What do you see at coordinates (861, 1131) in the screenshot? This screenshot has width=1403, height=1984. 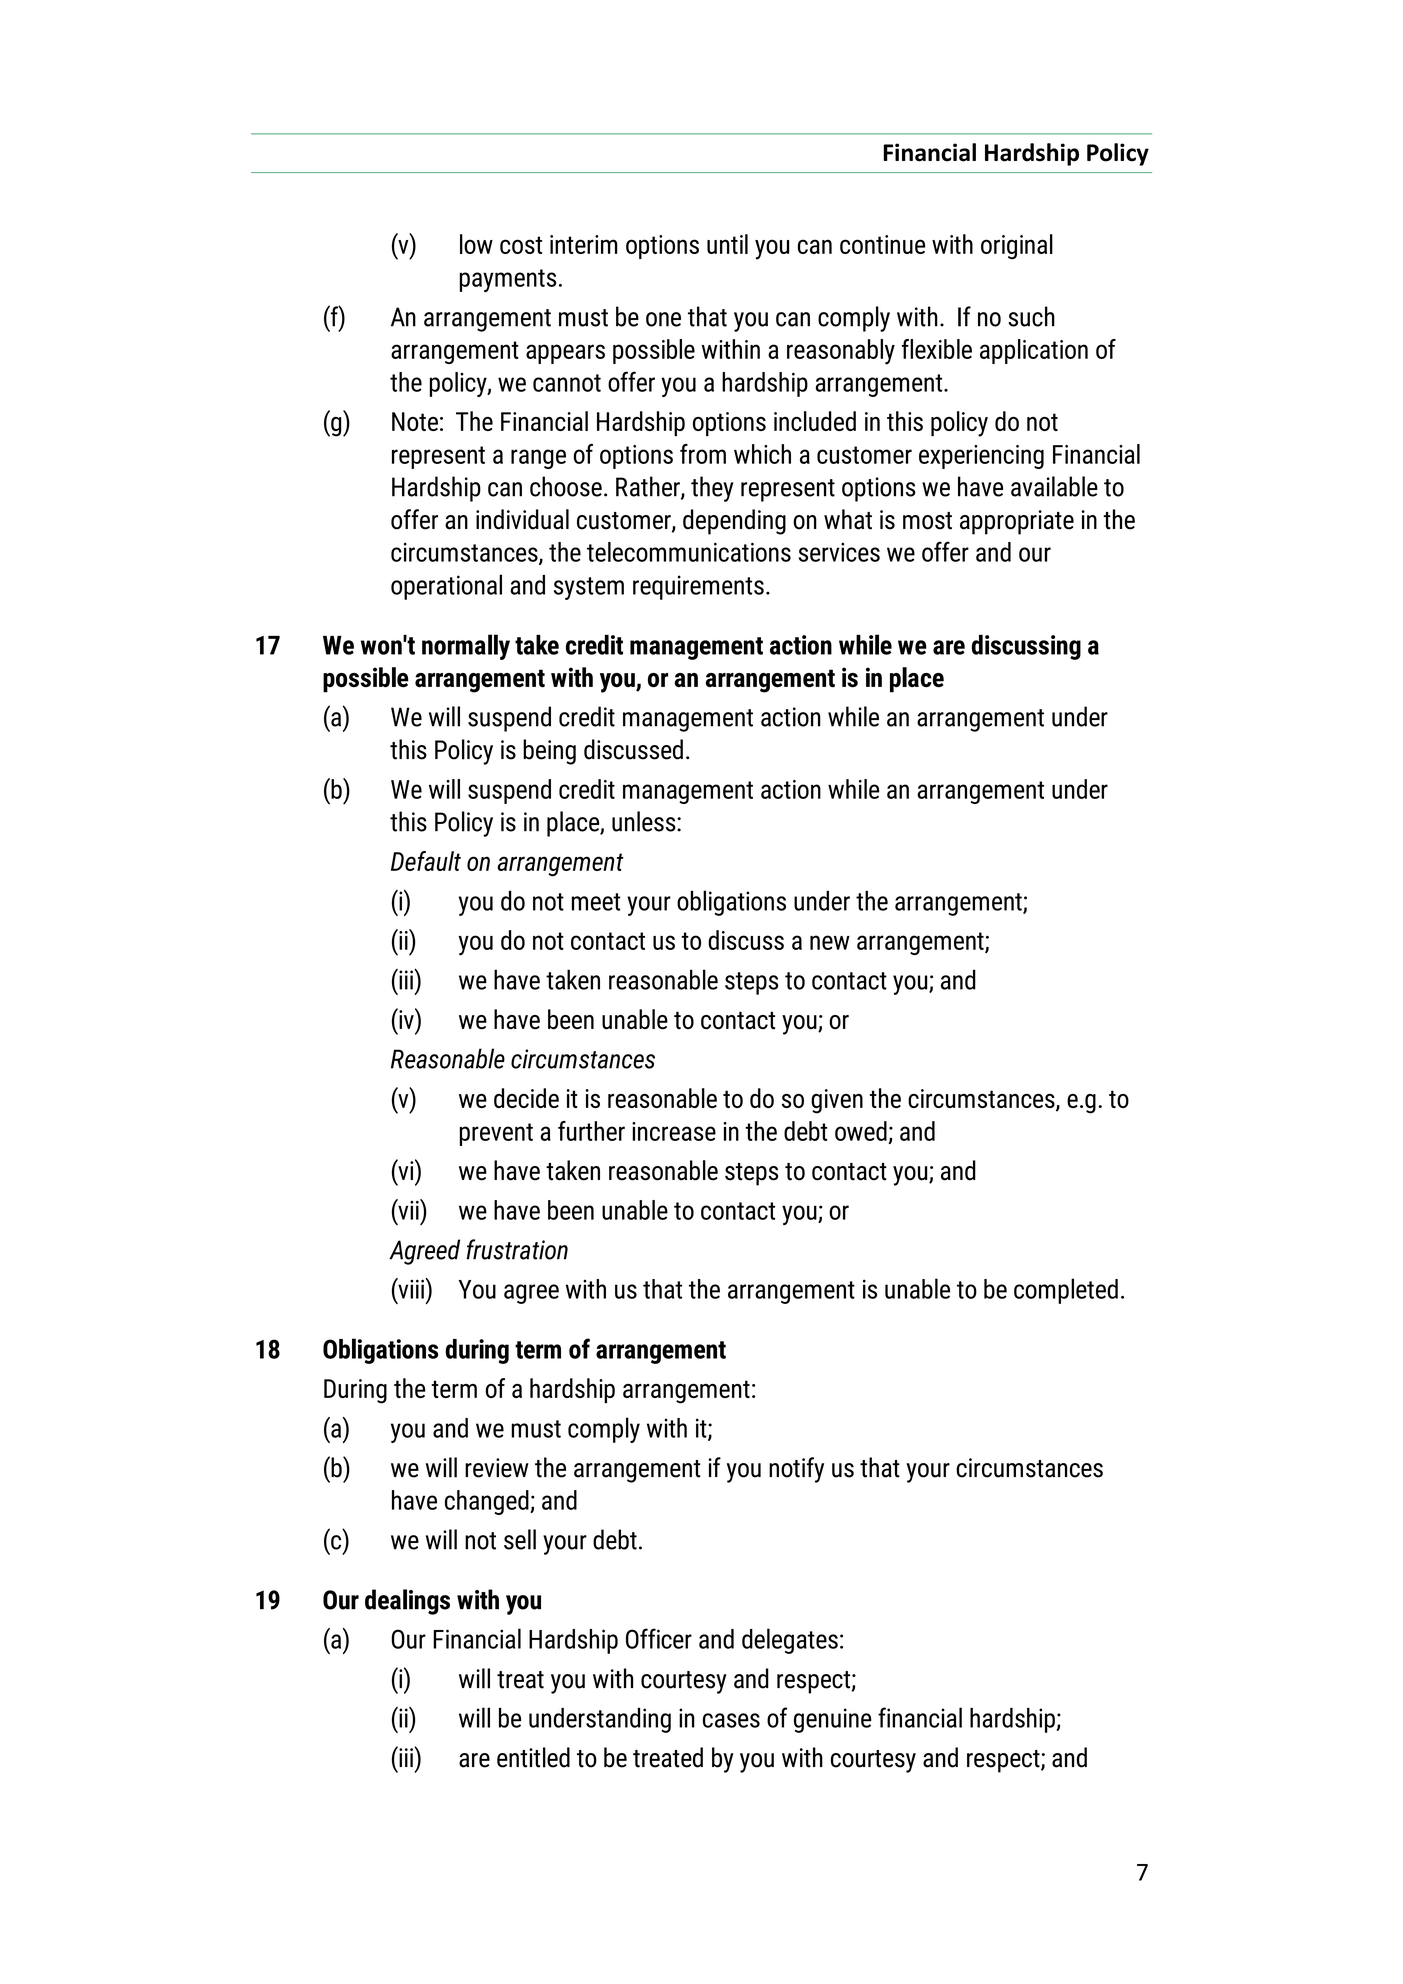 I see `owed` at bounding box center [861, 1131].
